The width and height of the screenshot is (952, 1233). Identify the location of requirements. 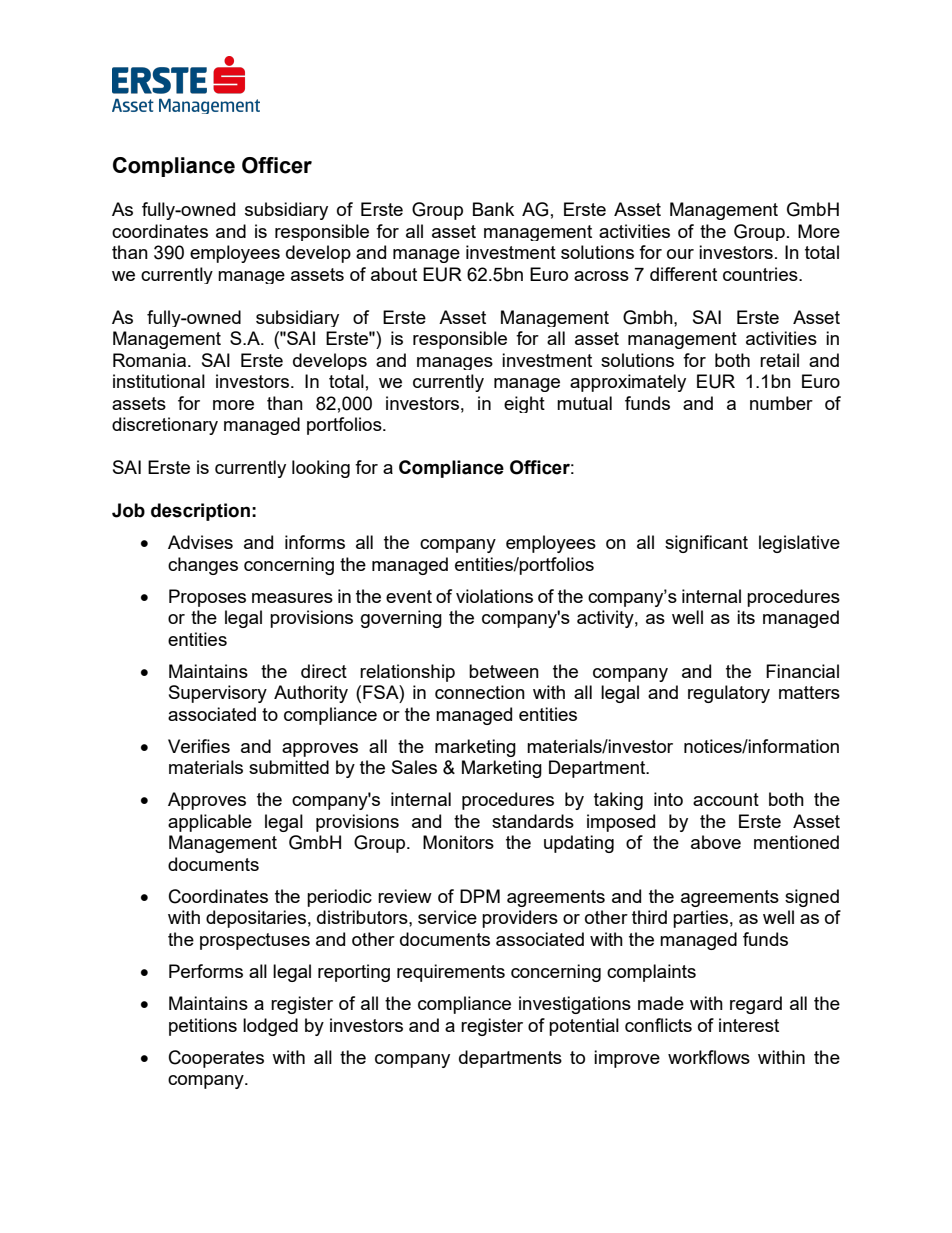
(451, 973).
